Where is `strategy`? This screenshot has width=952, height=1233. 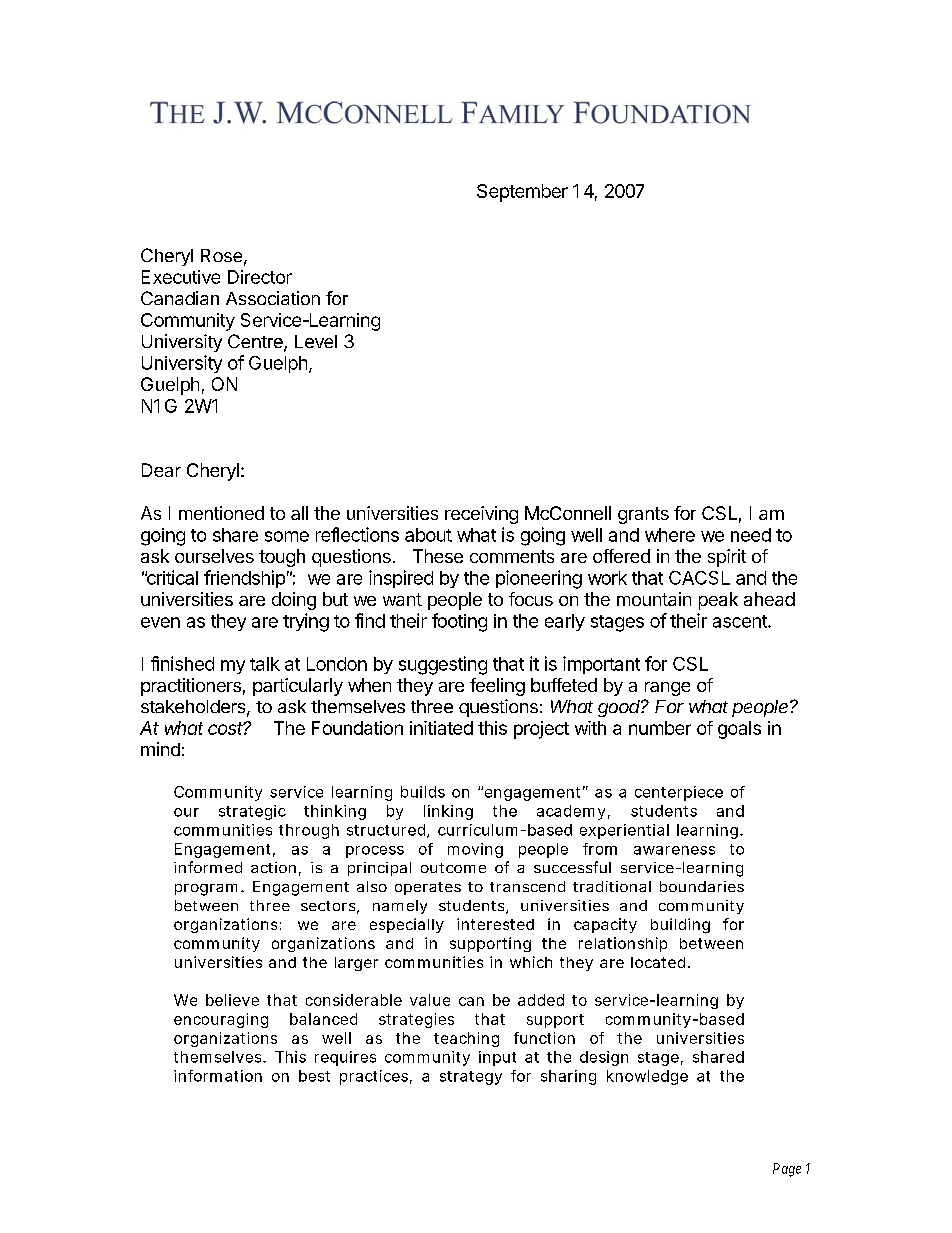 strategy is located at coordinates (471, 1078).
